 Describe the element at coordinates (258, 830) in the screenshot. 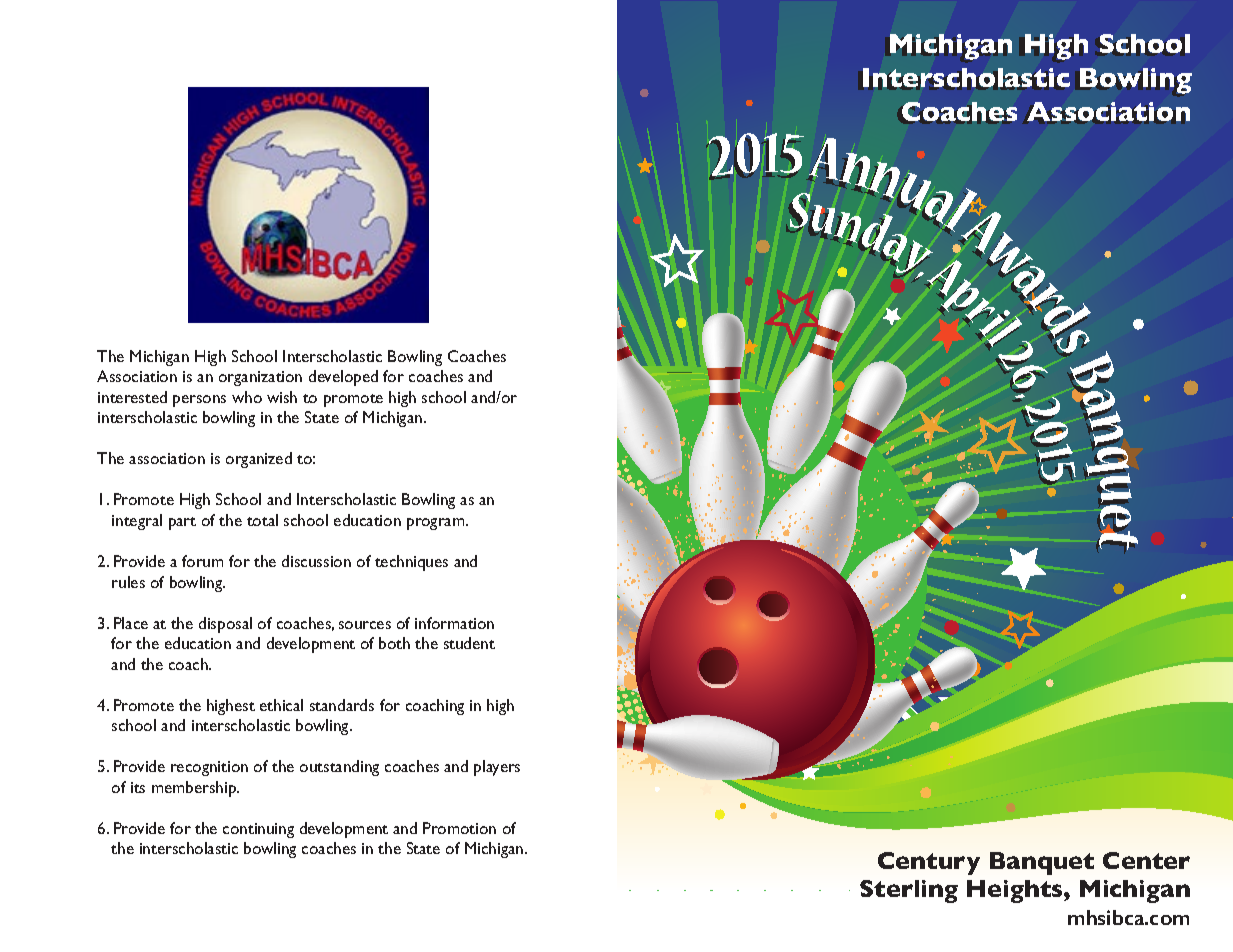

I see `continuing` at that location.
